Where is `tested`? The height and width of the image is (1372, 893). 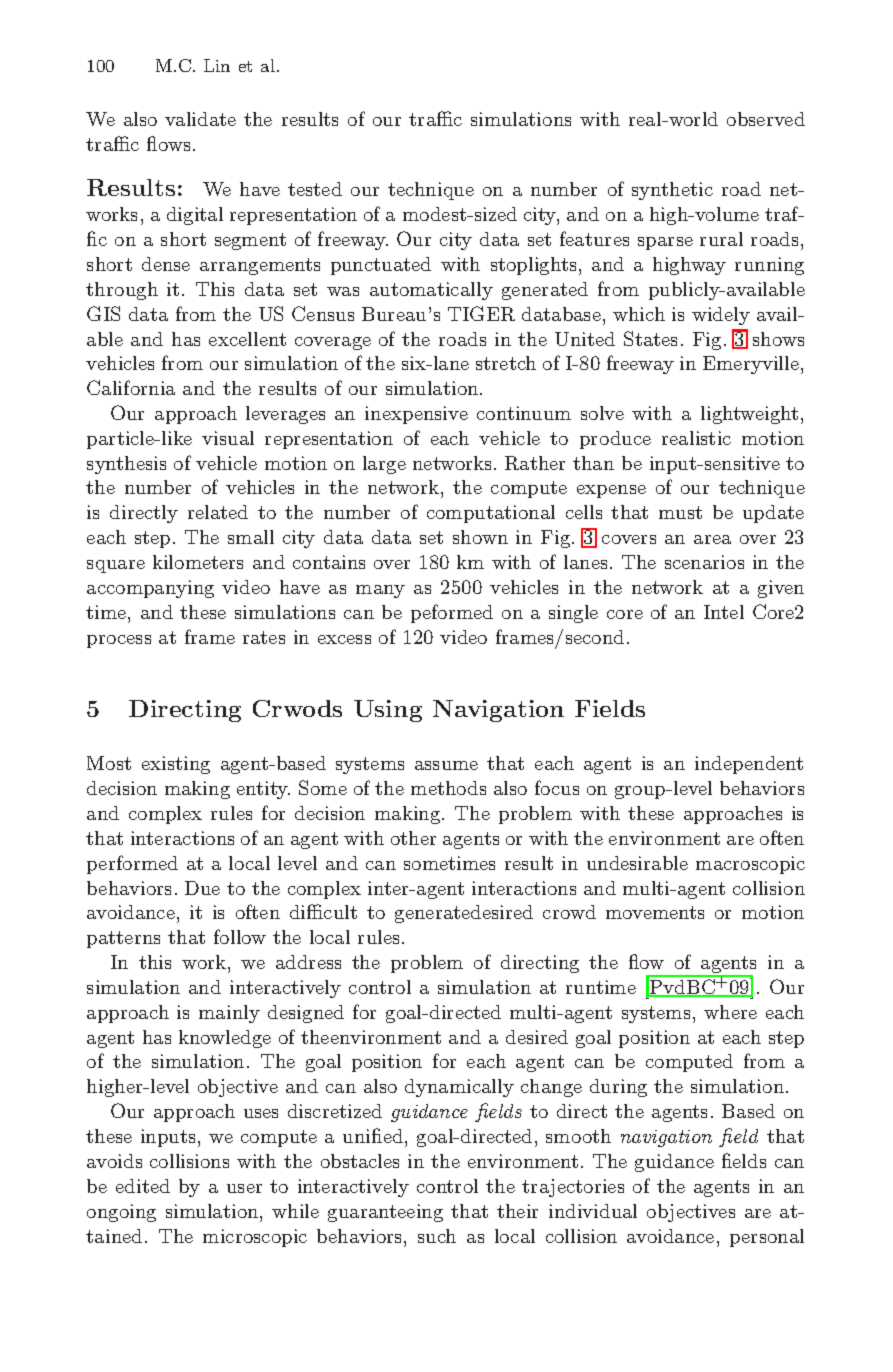
tested is located at coordinates (315, 189).
